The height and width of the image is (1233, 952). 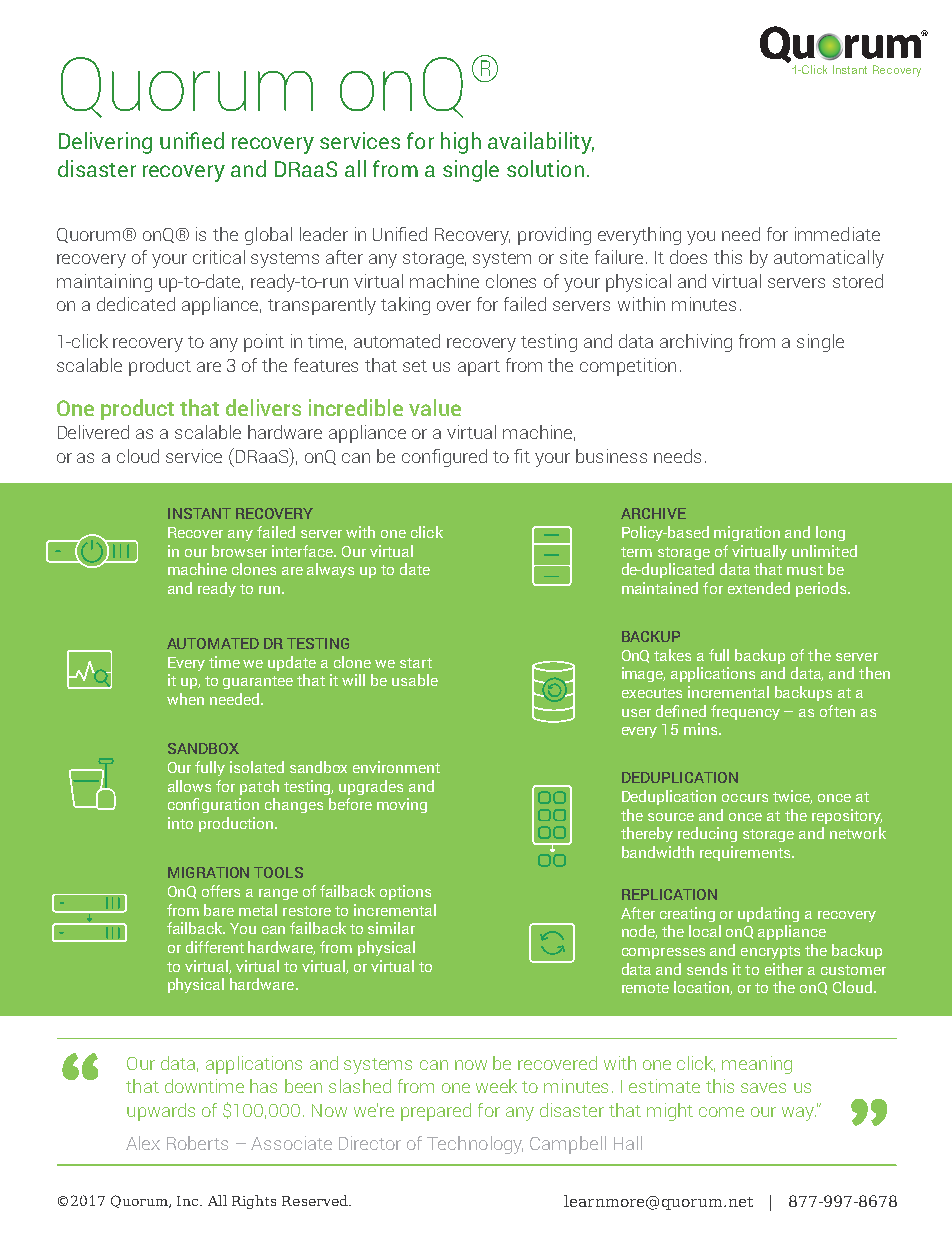 I want to click on browser, so click(x=239, y=551).
